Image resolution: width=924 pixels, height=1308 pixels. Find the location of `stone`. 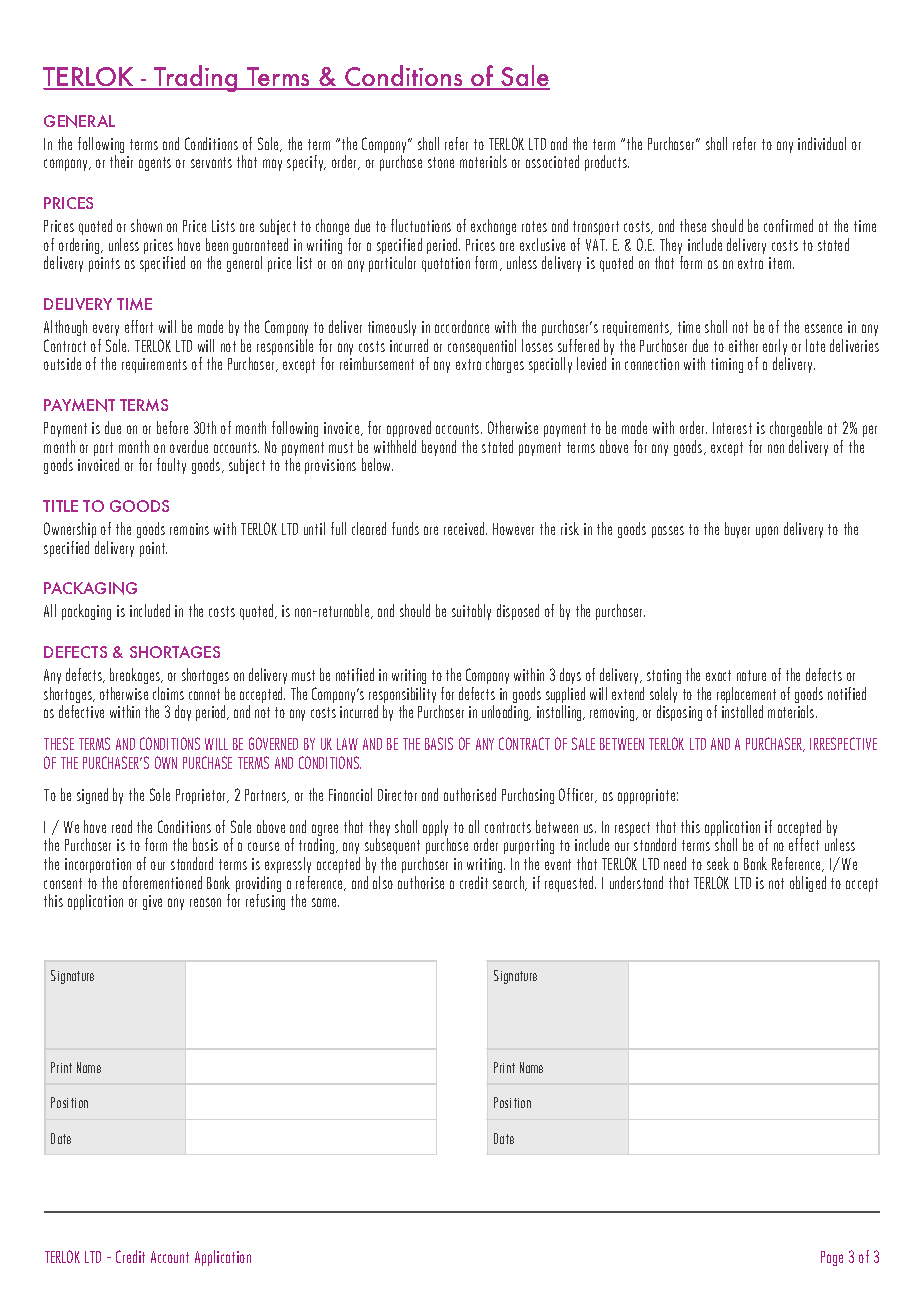

stone is located at coordinates (441, 162).
